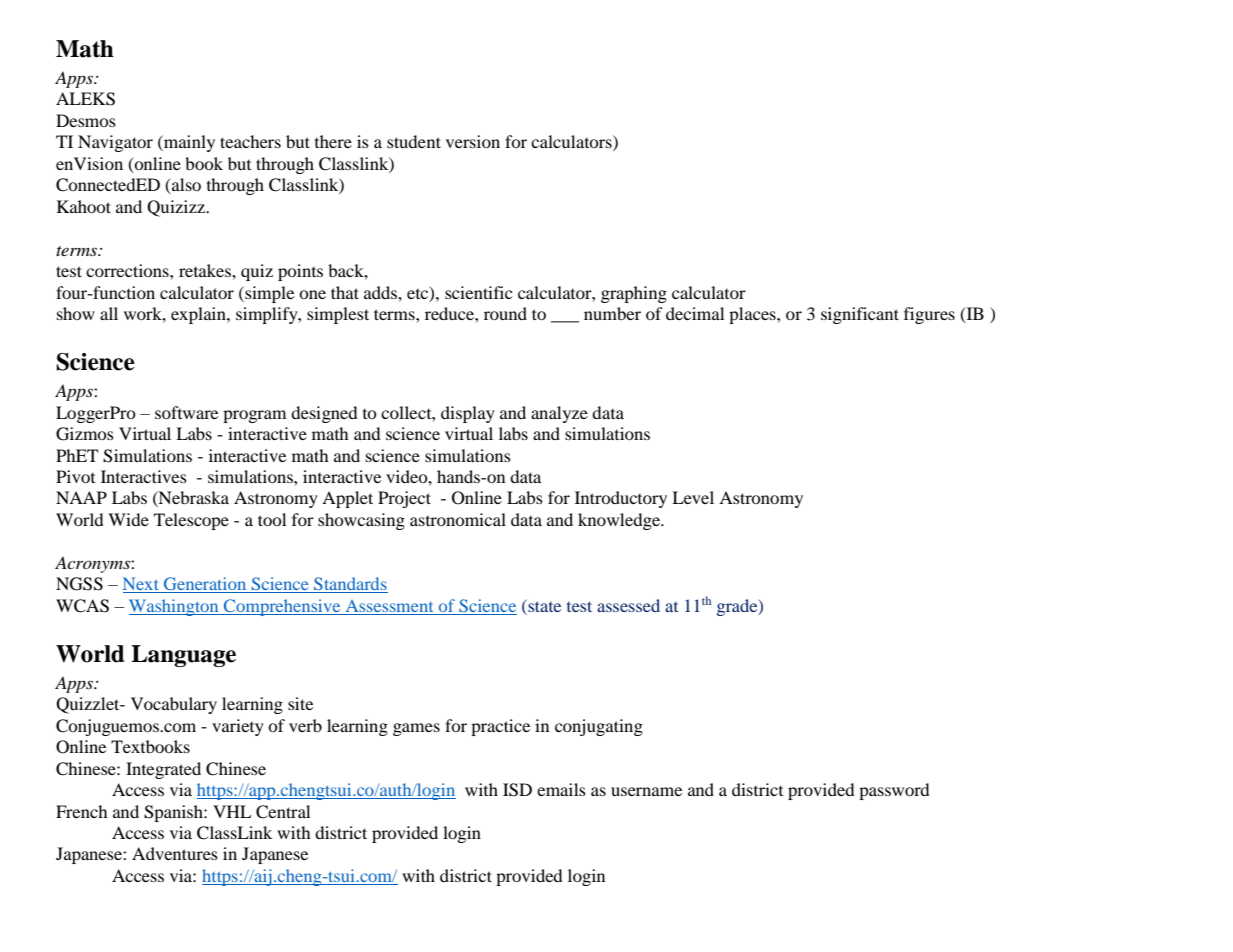  What do you see at coordinates (561, 789) in the screenshot?
I see `emails` at bounding box center [561, 789].
